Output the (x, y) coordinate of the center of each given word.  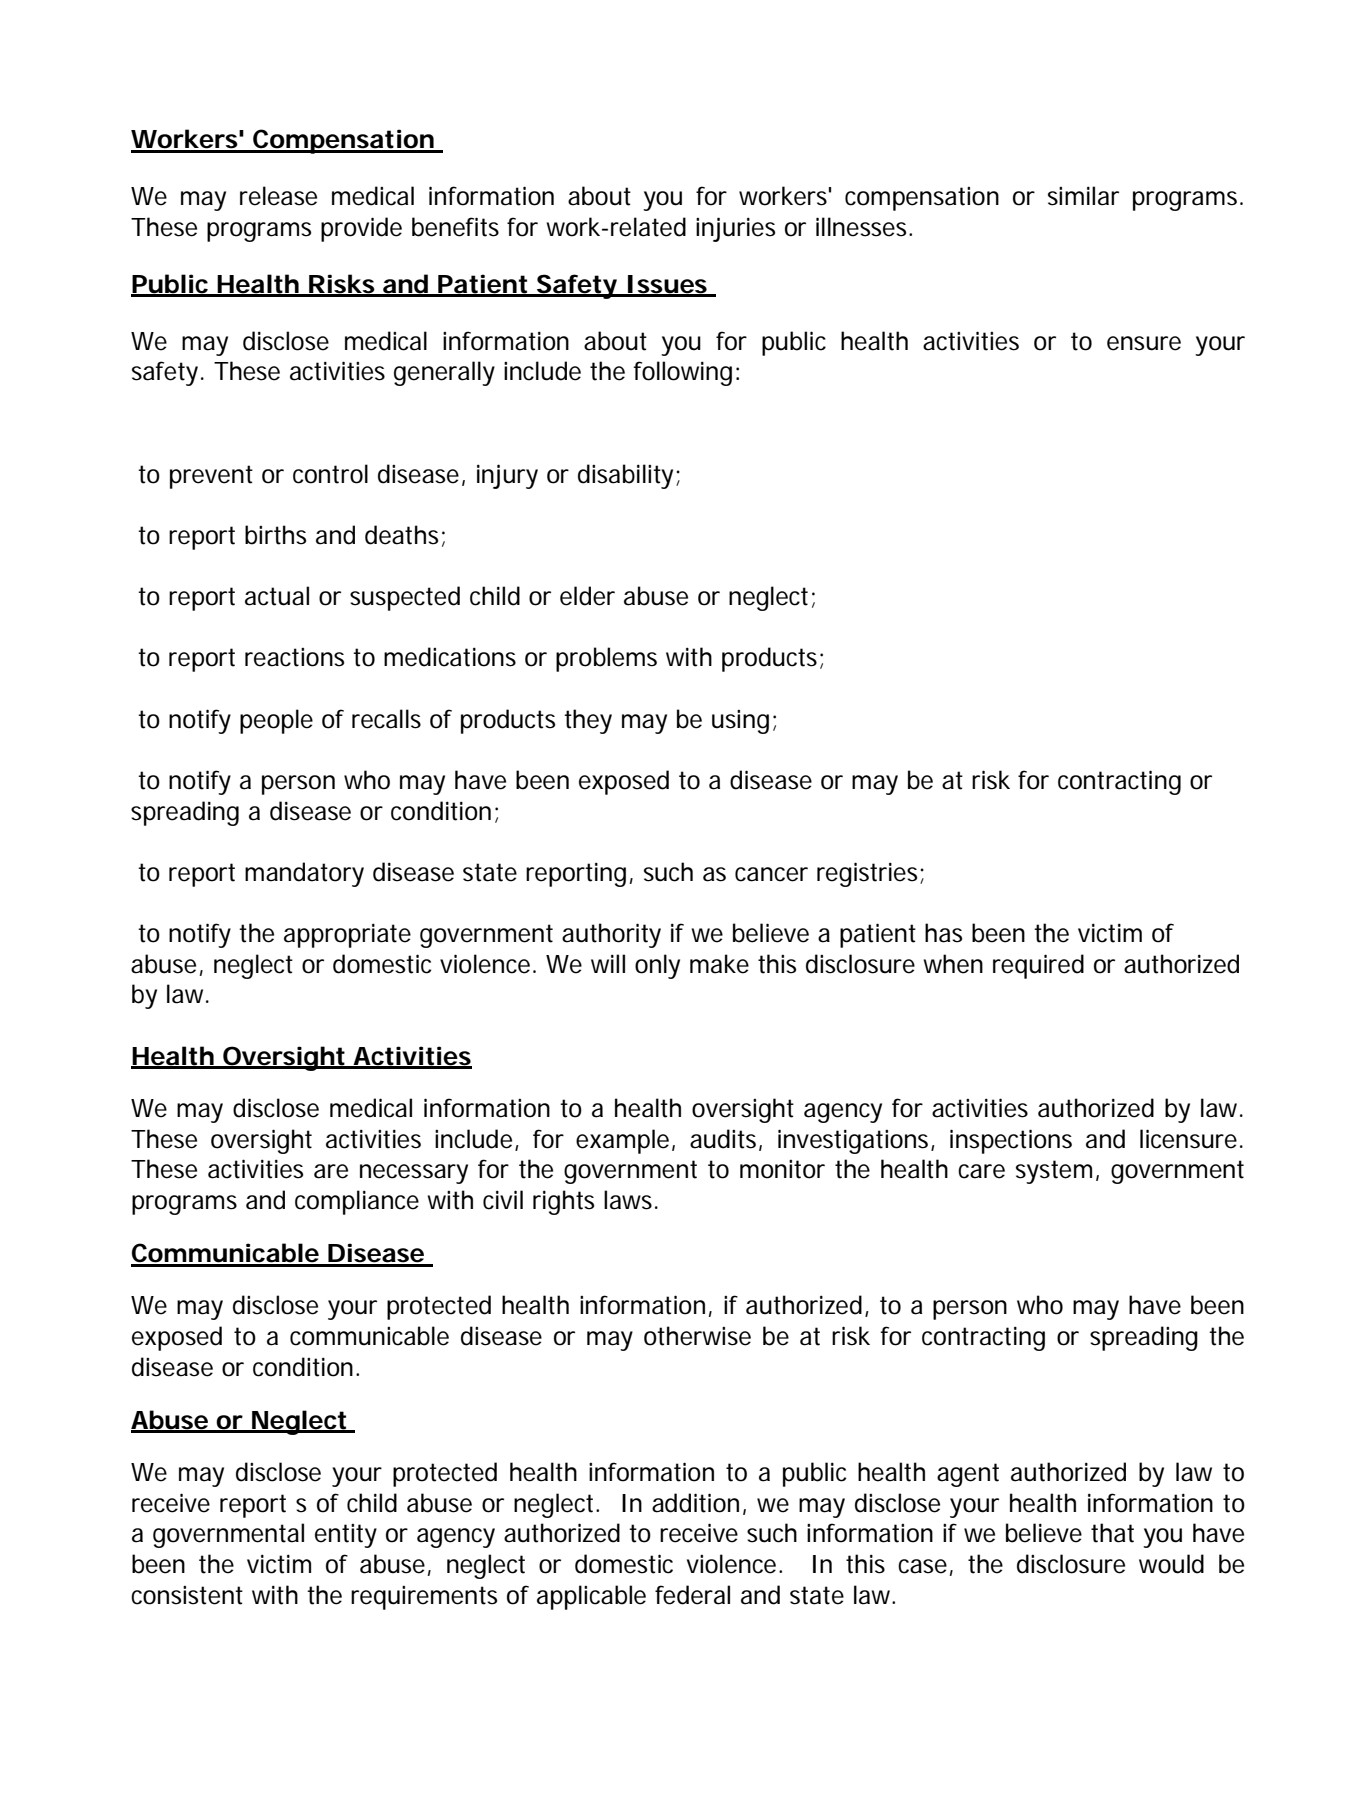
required (1038, 966)
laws (630, 1200)
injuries (735, 229)
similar (1083, 196)
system (1056, 1172)
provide (361, 229)
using (740, 722)
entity (346, 1536)
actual (277, 596)
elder (587, 596)
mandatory (304, 874)
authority (611, 935)
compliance (357, 1202)
